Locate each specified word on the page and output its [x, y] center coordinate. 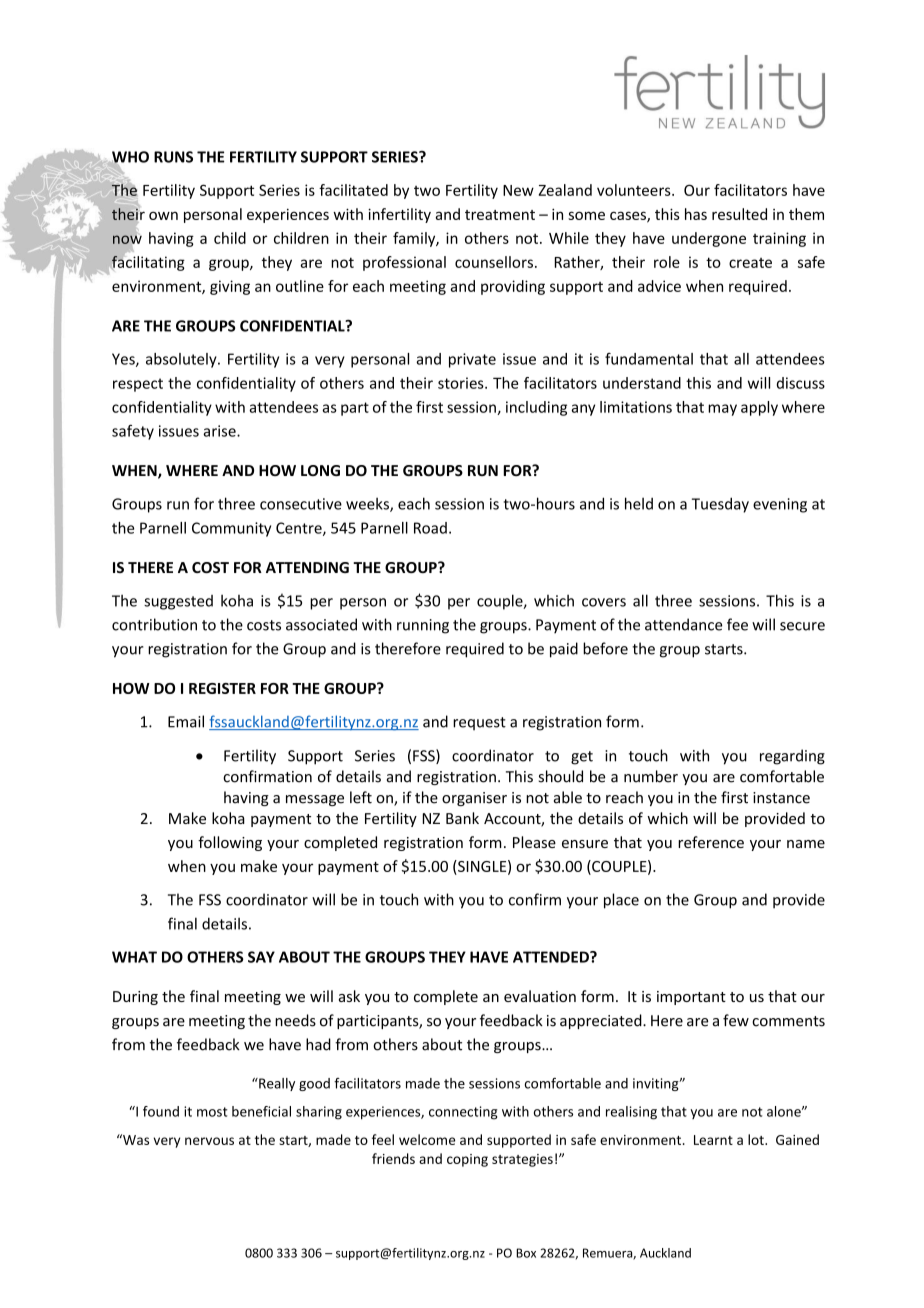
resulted [739, 214]
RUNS [173, 157]
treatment [500, 215]
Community [231, 529]
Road [430, 528]
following [230, 843]
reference [711, 842]
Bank [462, 818]
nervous [209, 1141]
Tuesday [720, 505]
